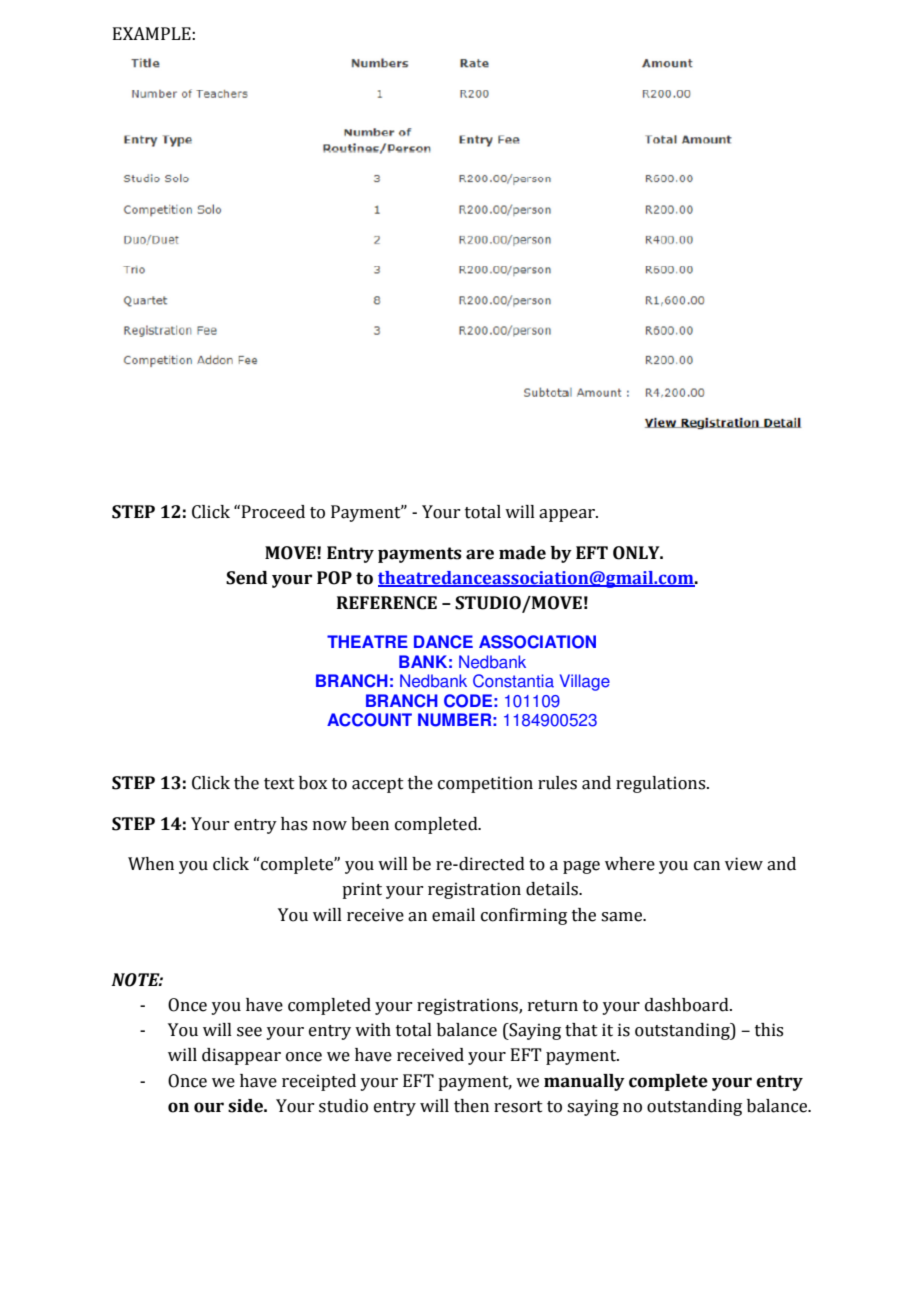 This screenshot has width=924, height=1308. What do you see at coordinates (373, 1030) in the screenshot?
I see `with` at bounding box center [373, 1030].
